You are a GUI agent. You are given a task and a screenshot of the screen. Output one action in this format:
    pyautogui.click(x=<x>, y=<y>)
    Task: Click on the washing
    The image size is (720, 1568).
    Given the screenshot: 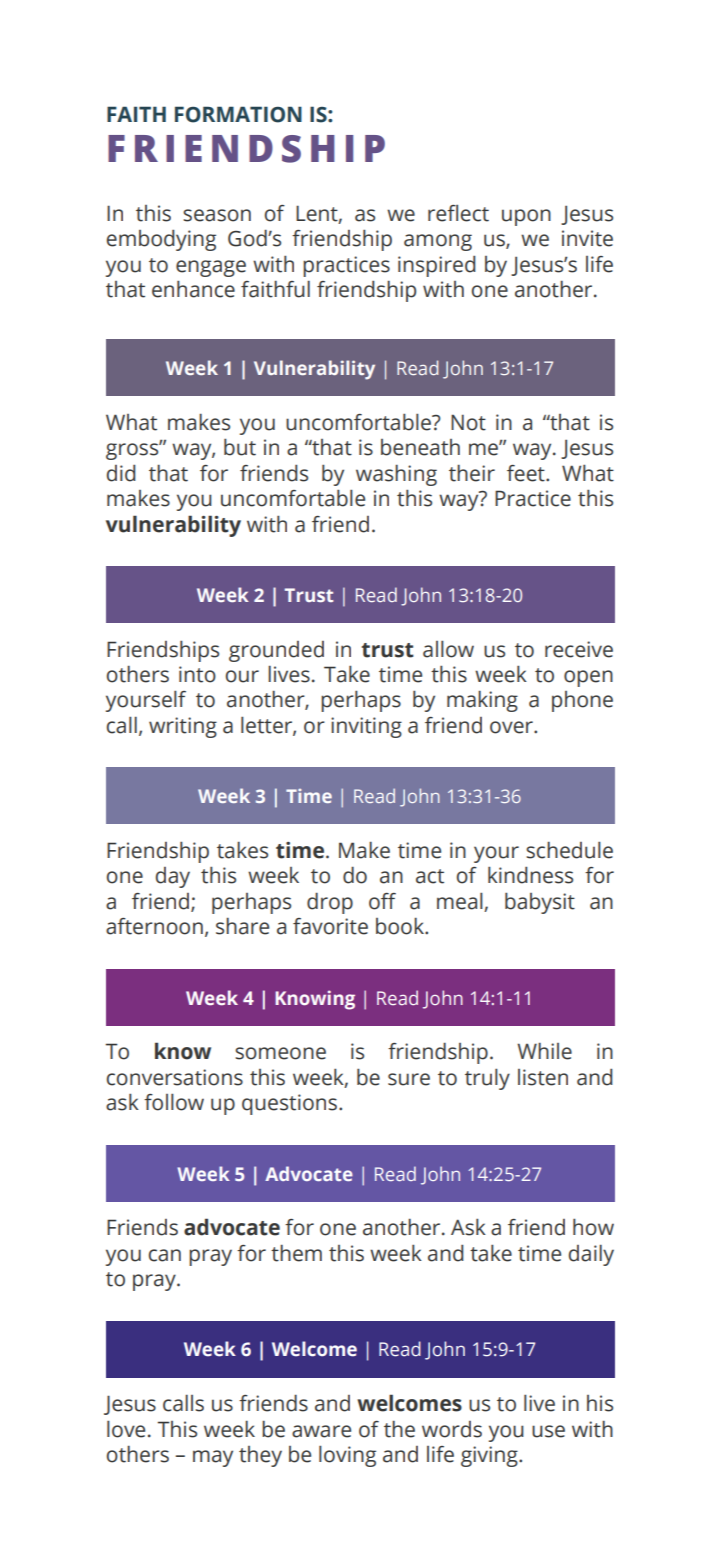 What is the action you would take?
    pyautogui.click(x=396, y=475)
